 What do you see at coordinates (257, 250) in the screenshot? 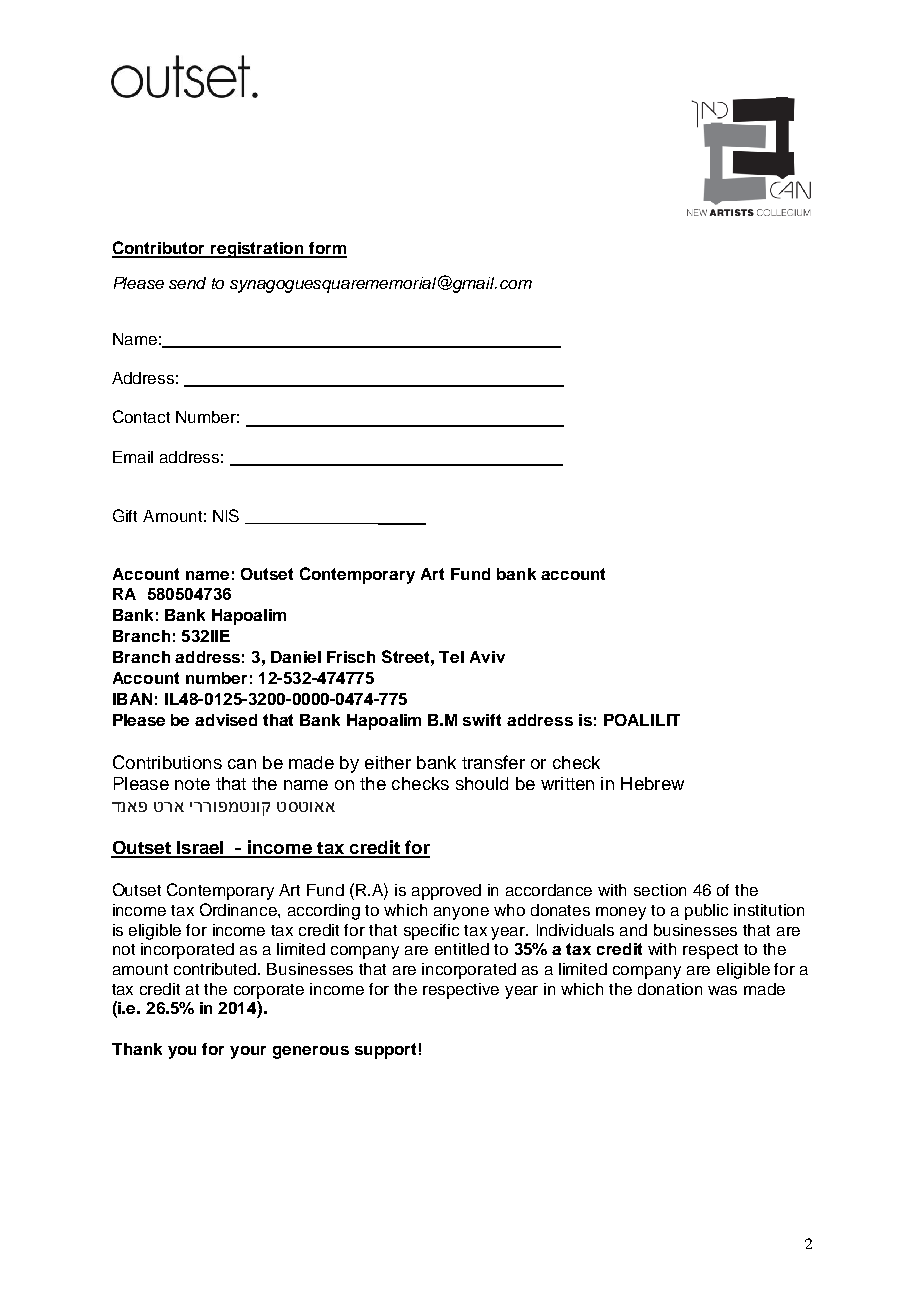
I see `registration` at bounding box center [257, 250].
